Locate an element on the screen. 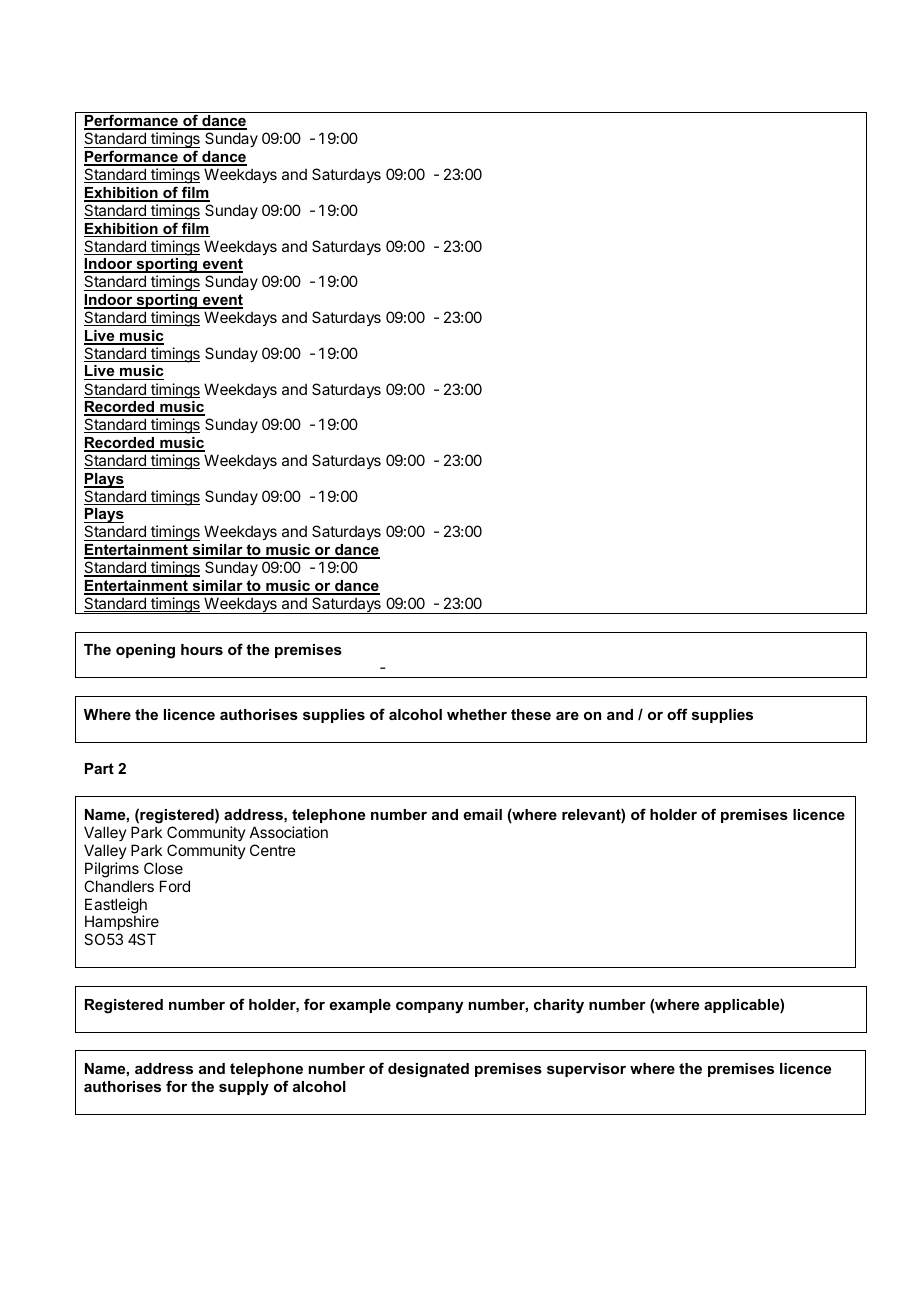 The height and width of the screenshot is (1308, 924). opening is located at coordinates (145, 651).
